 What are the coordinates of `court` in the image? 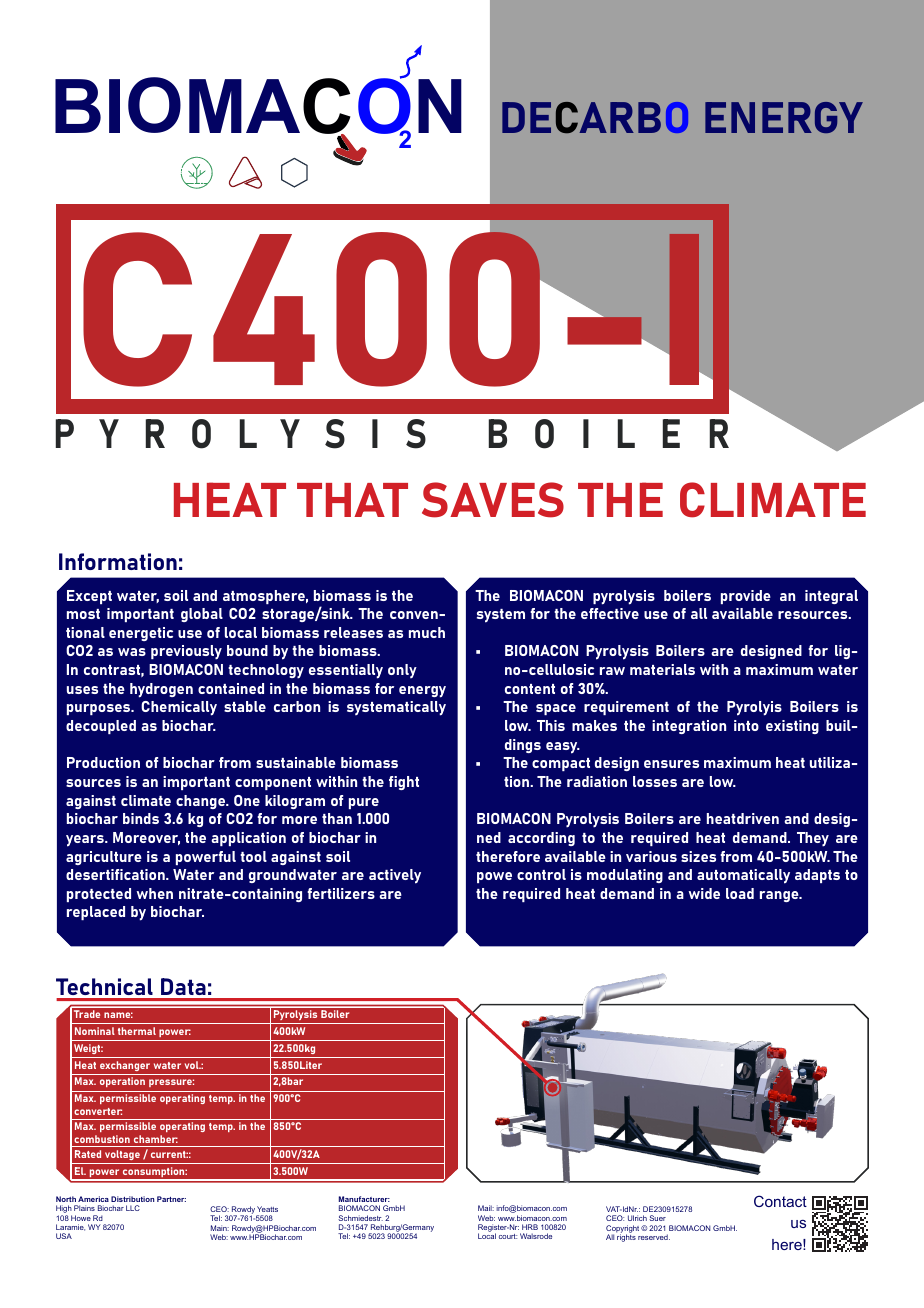 It's located at (508, 1236).
